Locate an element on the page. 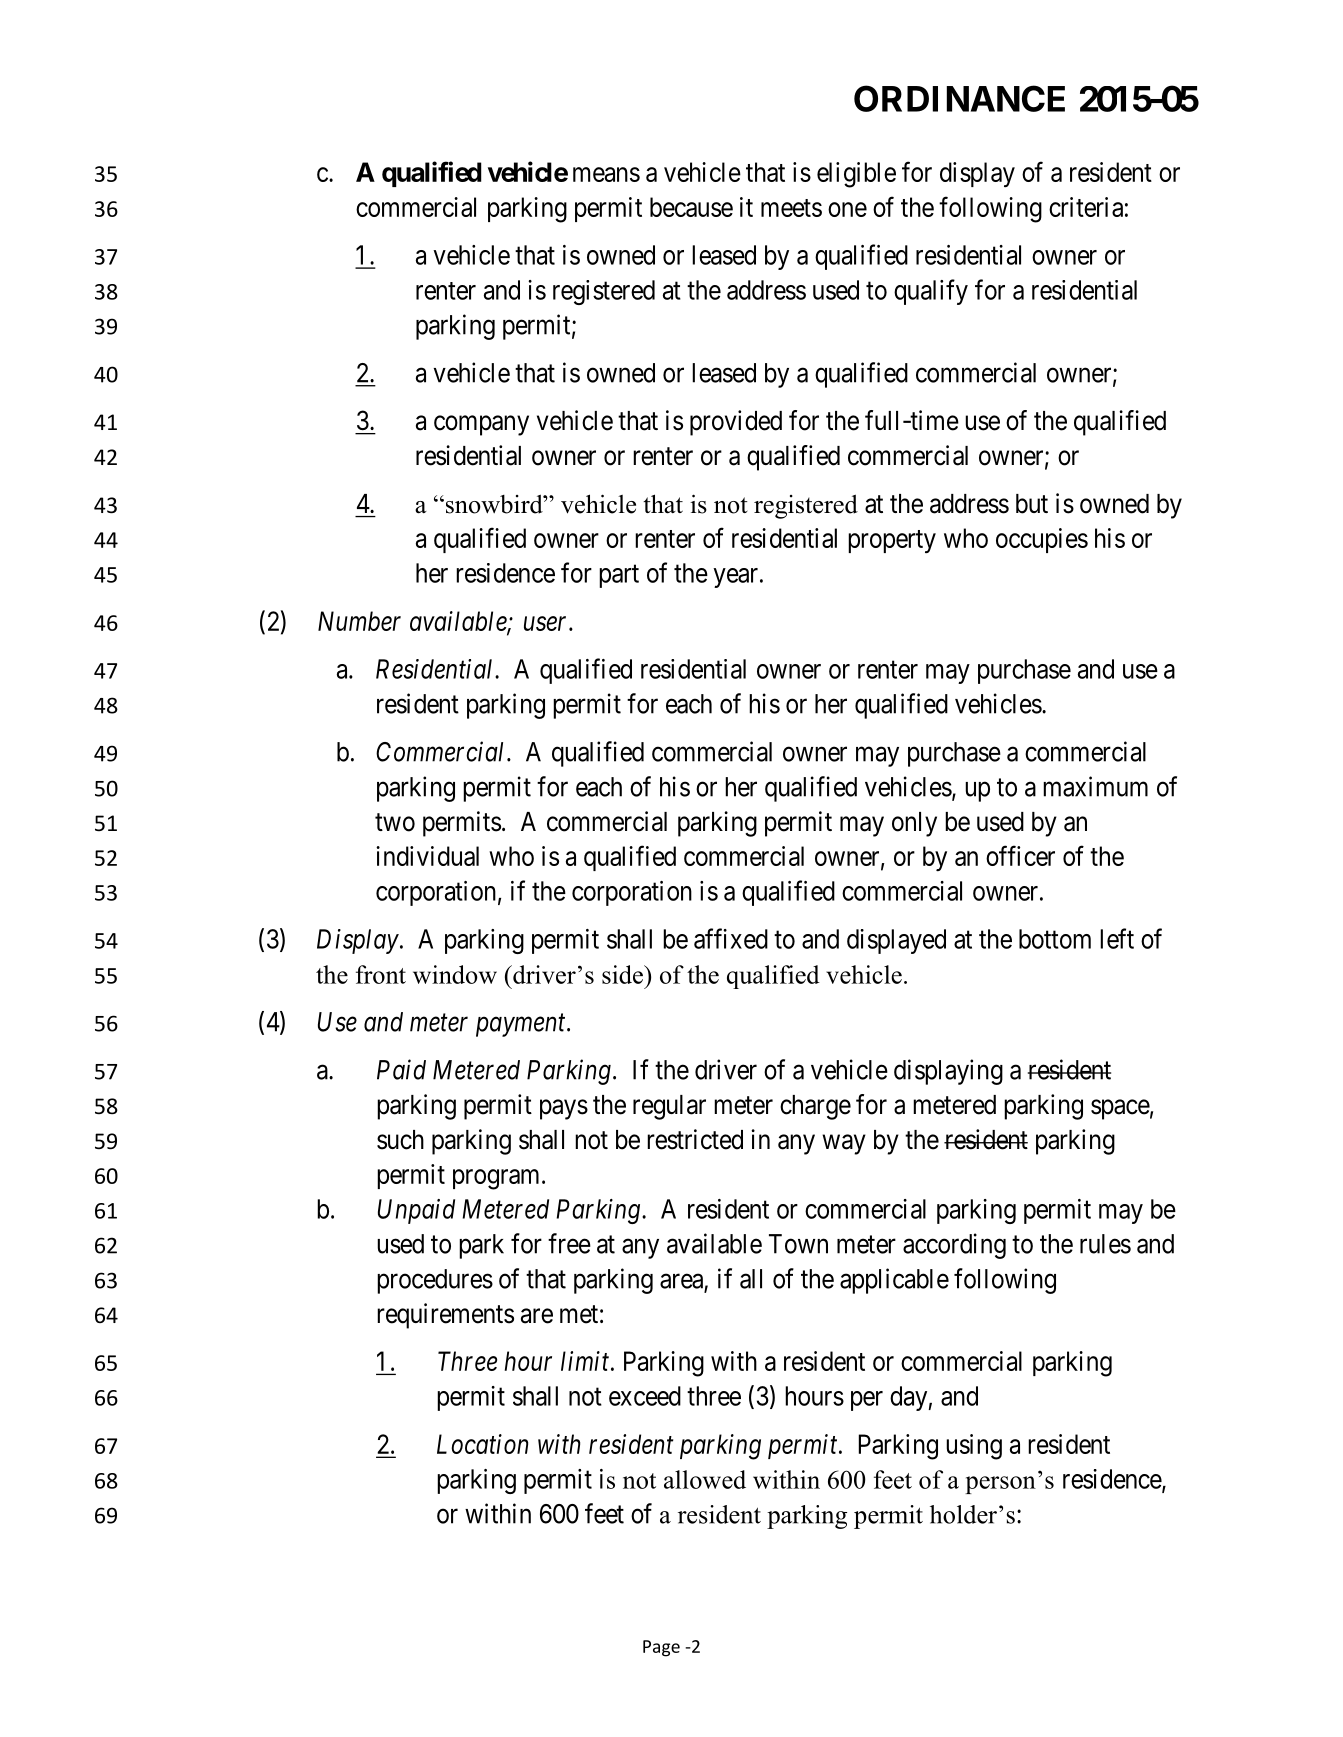 The image size is (1343, 1737). because is located at coordinates (691, 207).
